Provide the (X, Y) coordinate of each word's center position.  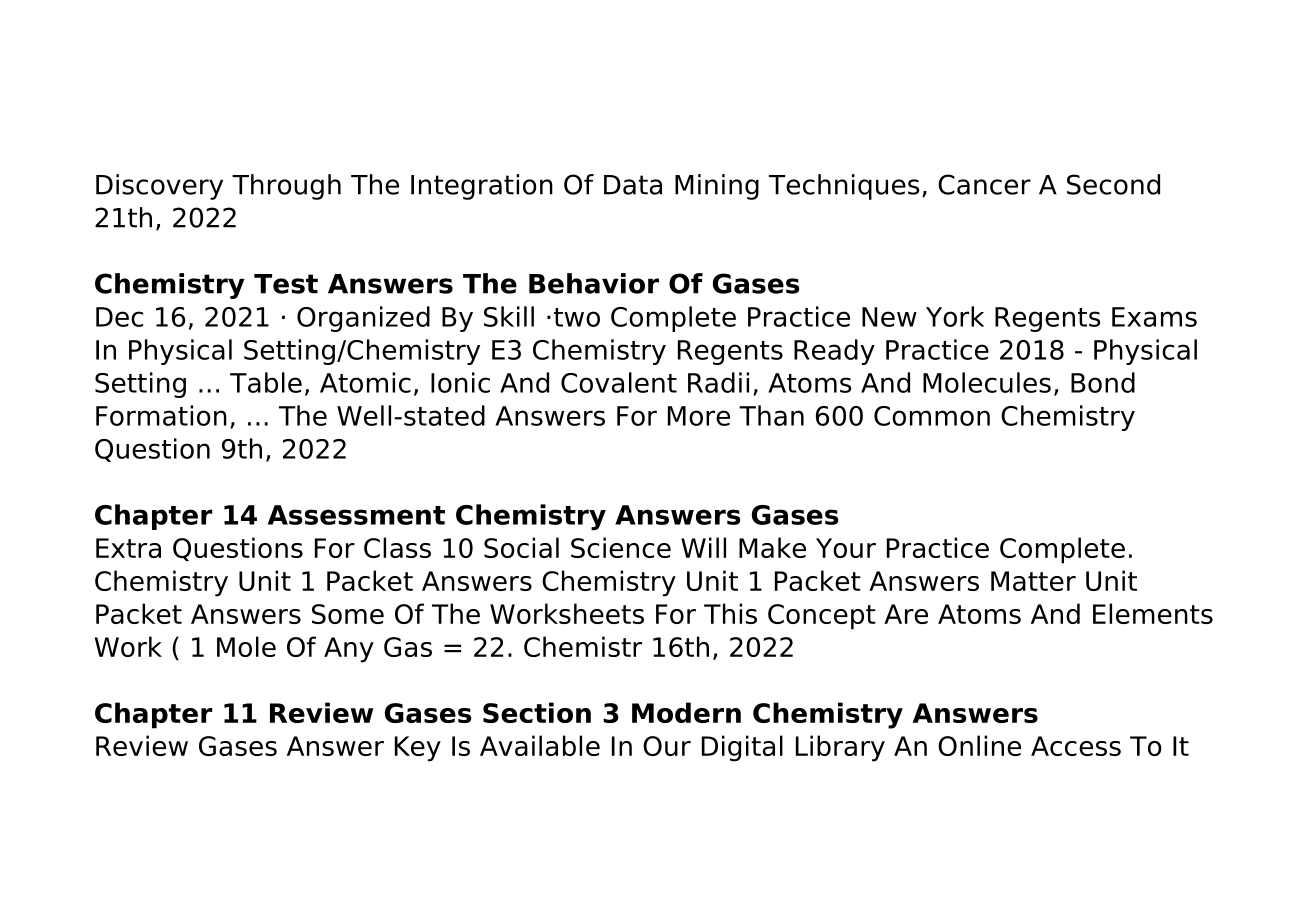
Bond (1103, 382)
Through (286, 187)
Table (266, 382)
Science (621, 547)
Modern (686, 712)
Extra (128, 548)
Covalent (619, 382)
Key (418, 749)
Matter (1033, 581)
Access (1076, 746)
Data (633, 185)
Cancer (984, 184)
